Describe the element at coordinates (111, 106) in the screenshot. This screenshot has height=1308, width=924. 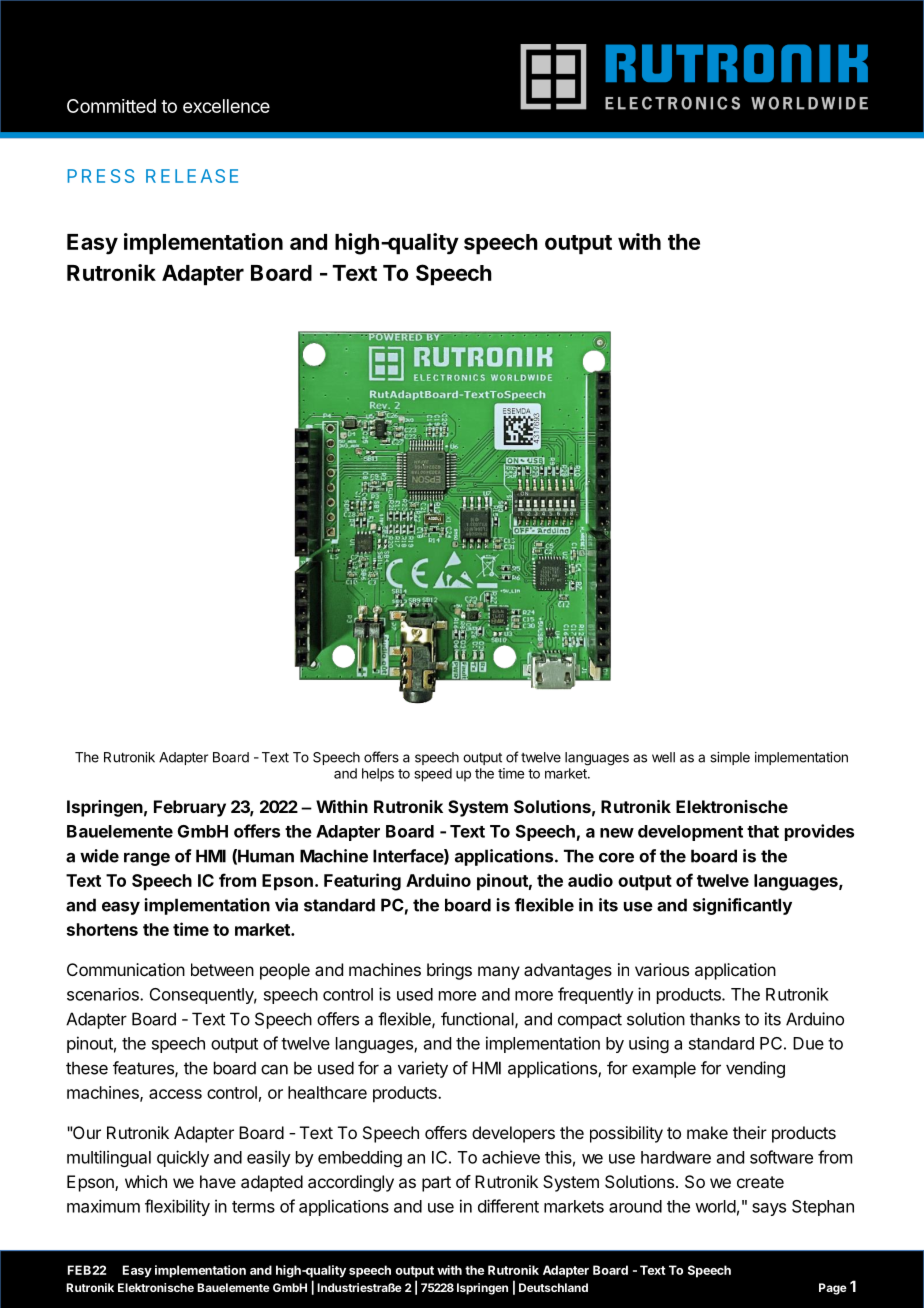
I see `Committed` at that location.
